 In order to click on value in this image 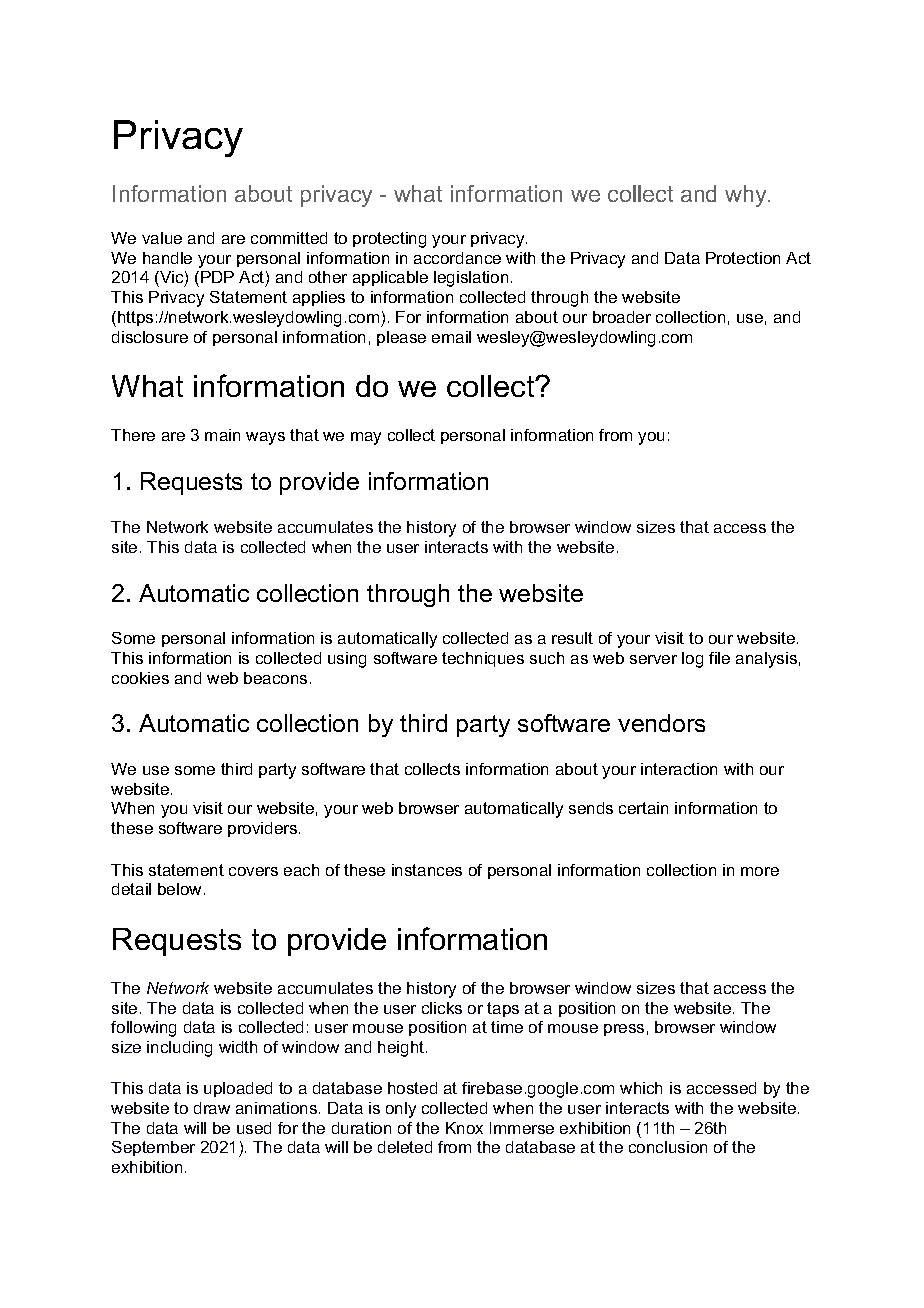, I will do `click(162, 238)`.
